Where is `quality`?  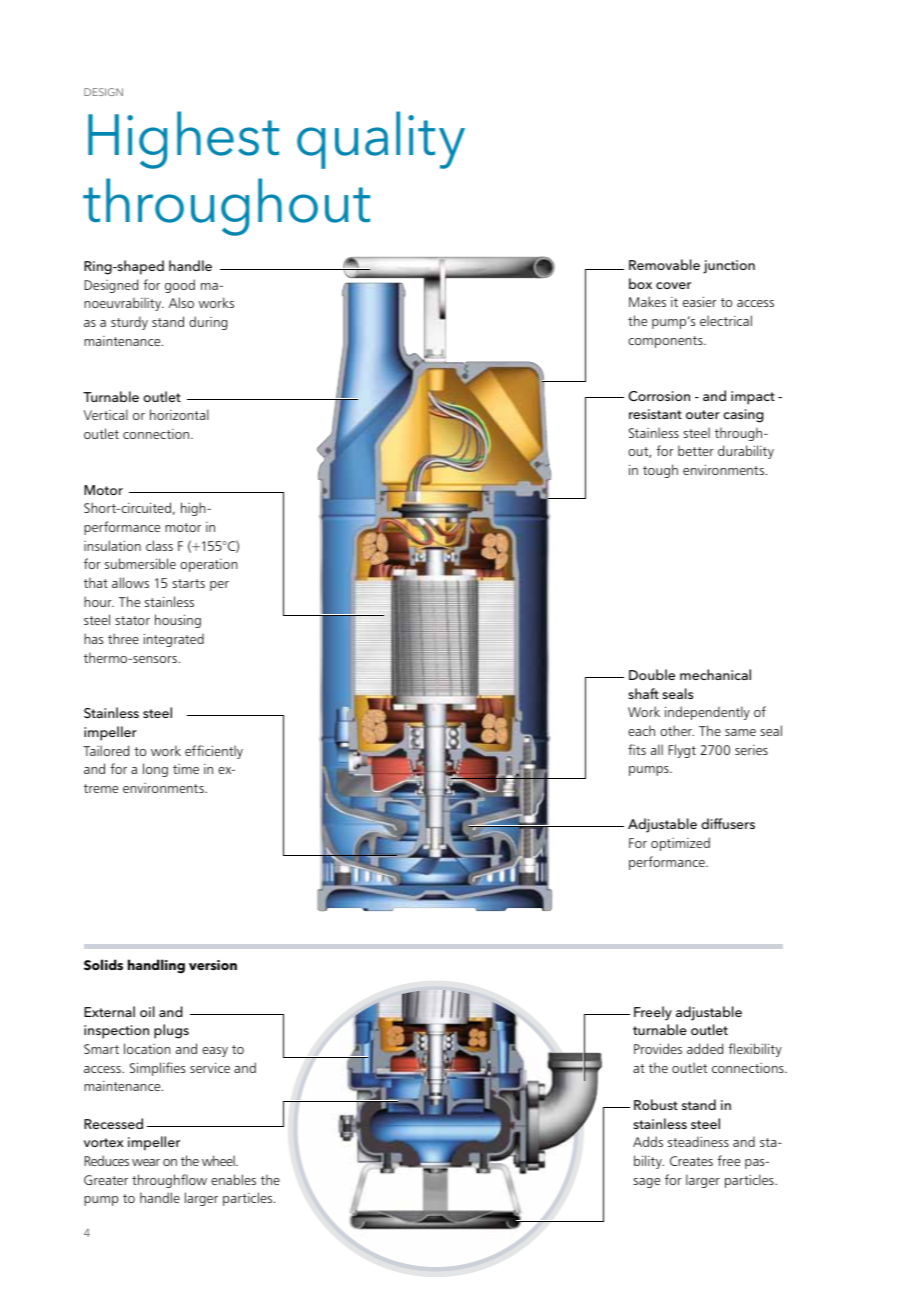
quality is located at coordinates (381, 140).
